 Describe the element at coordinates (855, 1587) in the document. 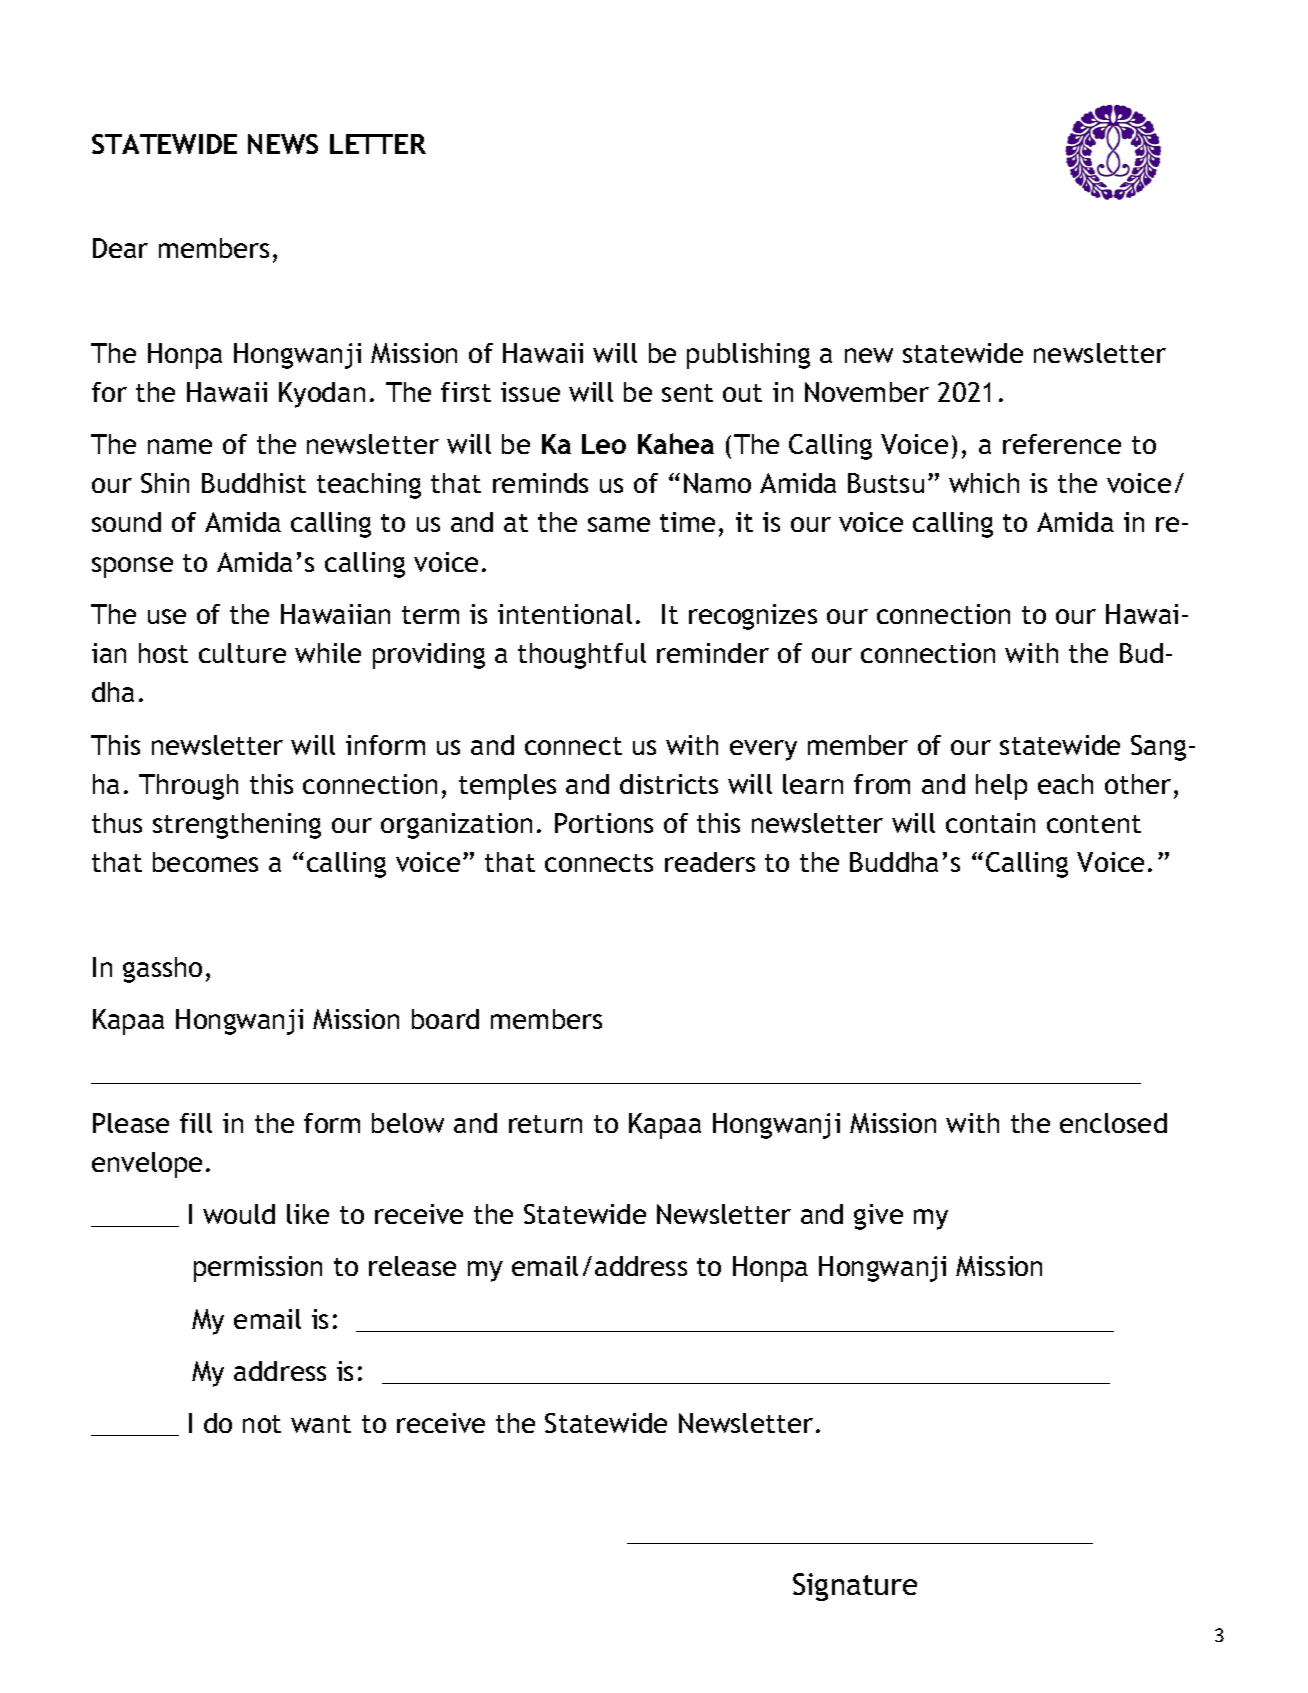

I see `Signature` at that location.
